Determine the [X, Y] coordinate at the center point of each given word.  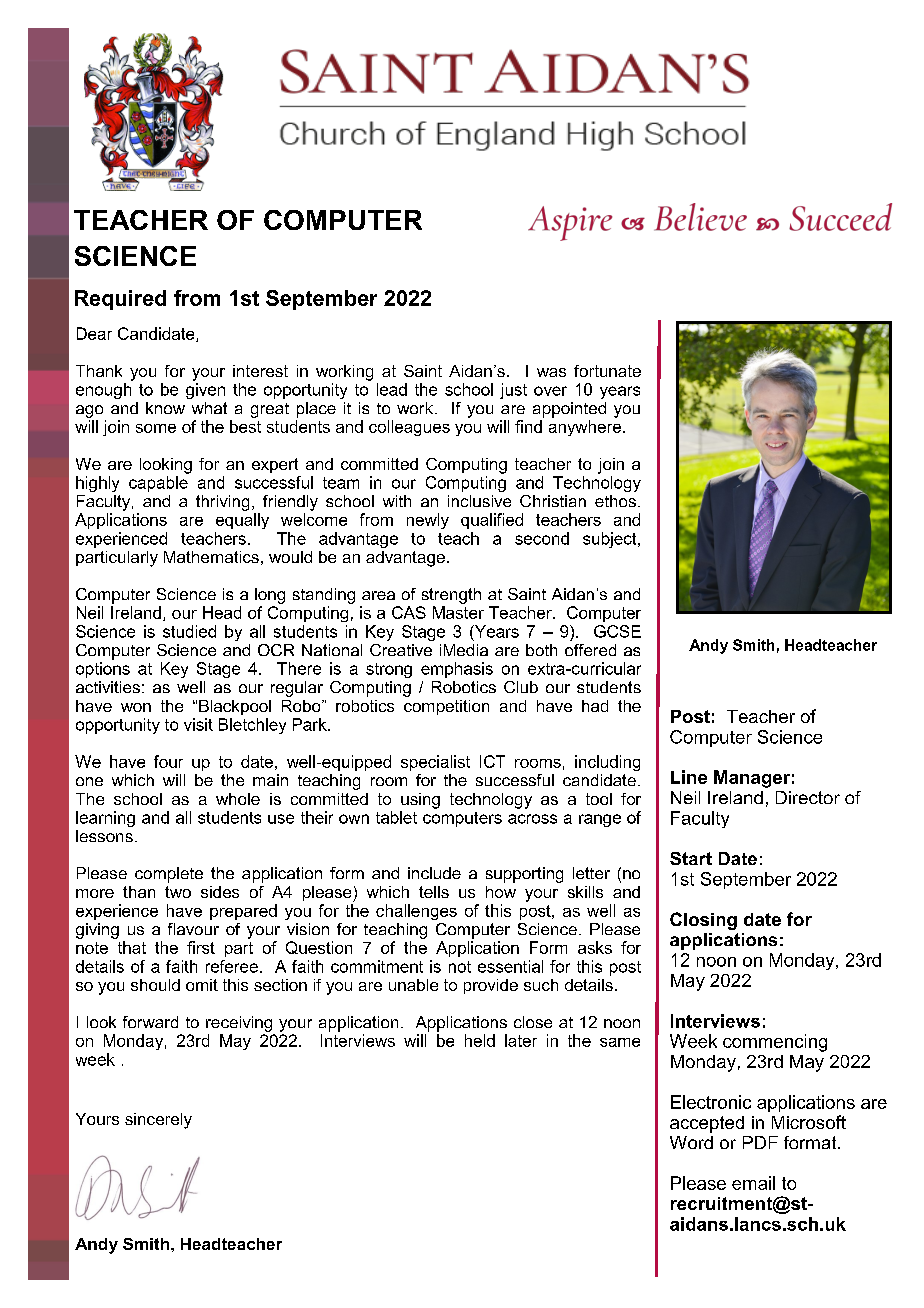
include [434, 873]
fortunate [607, 371]
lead [392, 389]
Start [691, 858]
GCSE [617, 631]
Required [120, 300]
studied [189, 631]
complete [169, 875]
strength [451, 596]
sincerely [158, 1121]
